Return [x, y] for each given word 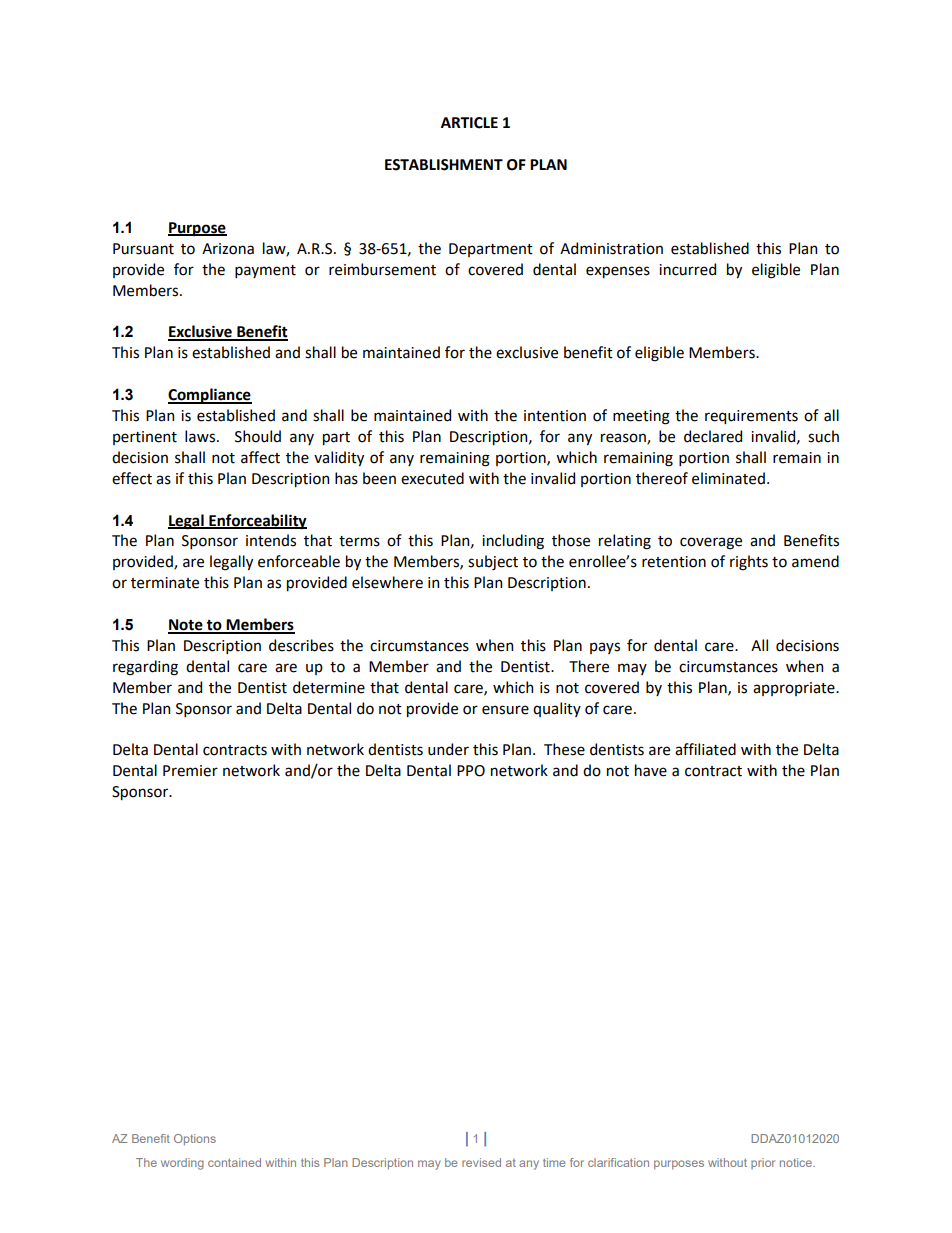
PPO [471, 771]
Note [186, 626]
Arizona [228, 249]
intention [555, 416]
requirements [751, 417]
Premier [190, 771]
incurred [687, 269]
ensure [505, 710]
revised [481, 1162]
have [651, 770]
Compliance [210, 396]
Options [195, 1140]
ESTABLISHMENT [444, 165]
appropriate [795, 689]
